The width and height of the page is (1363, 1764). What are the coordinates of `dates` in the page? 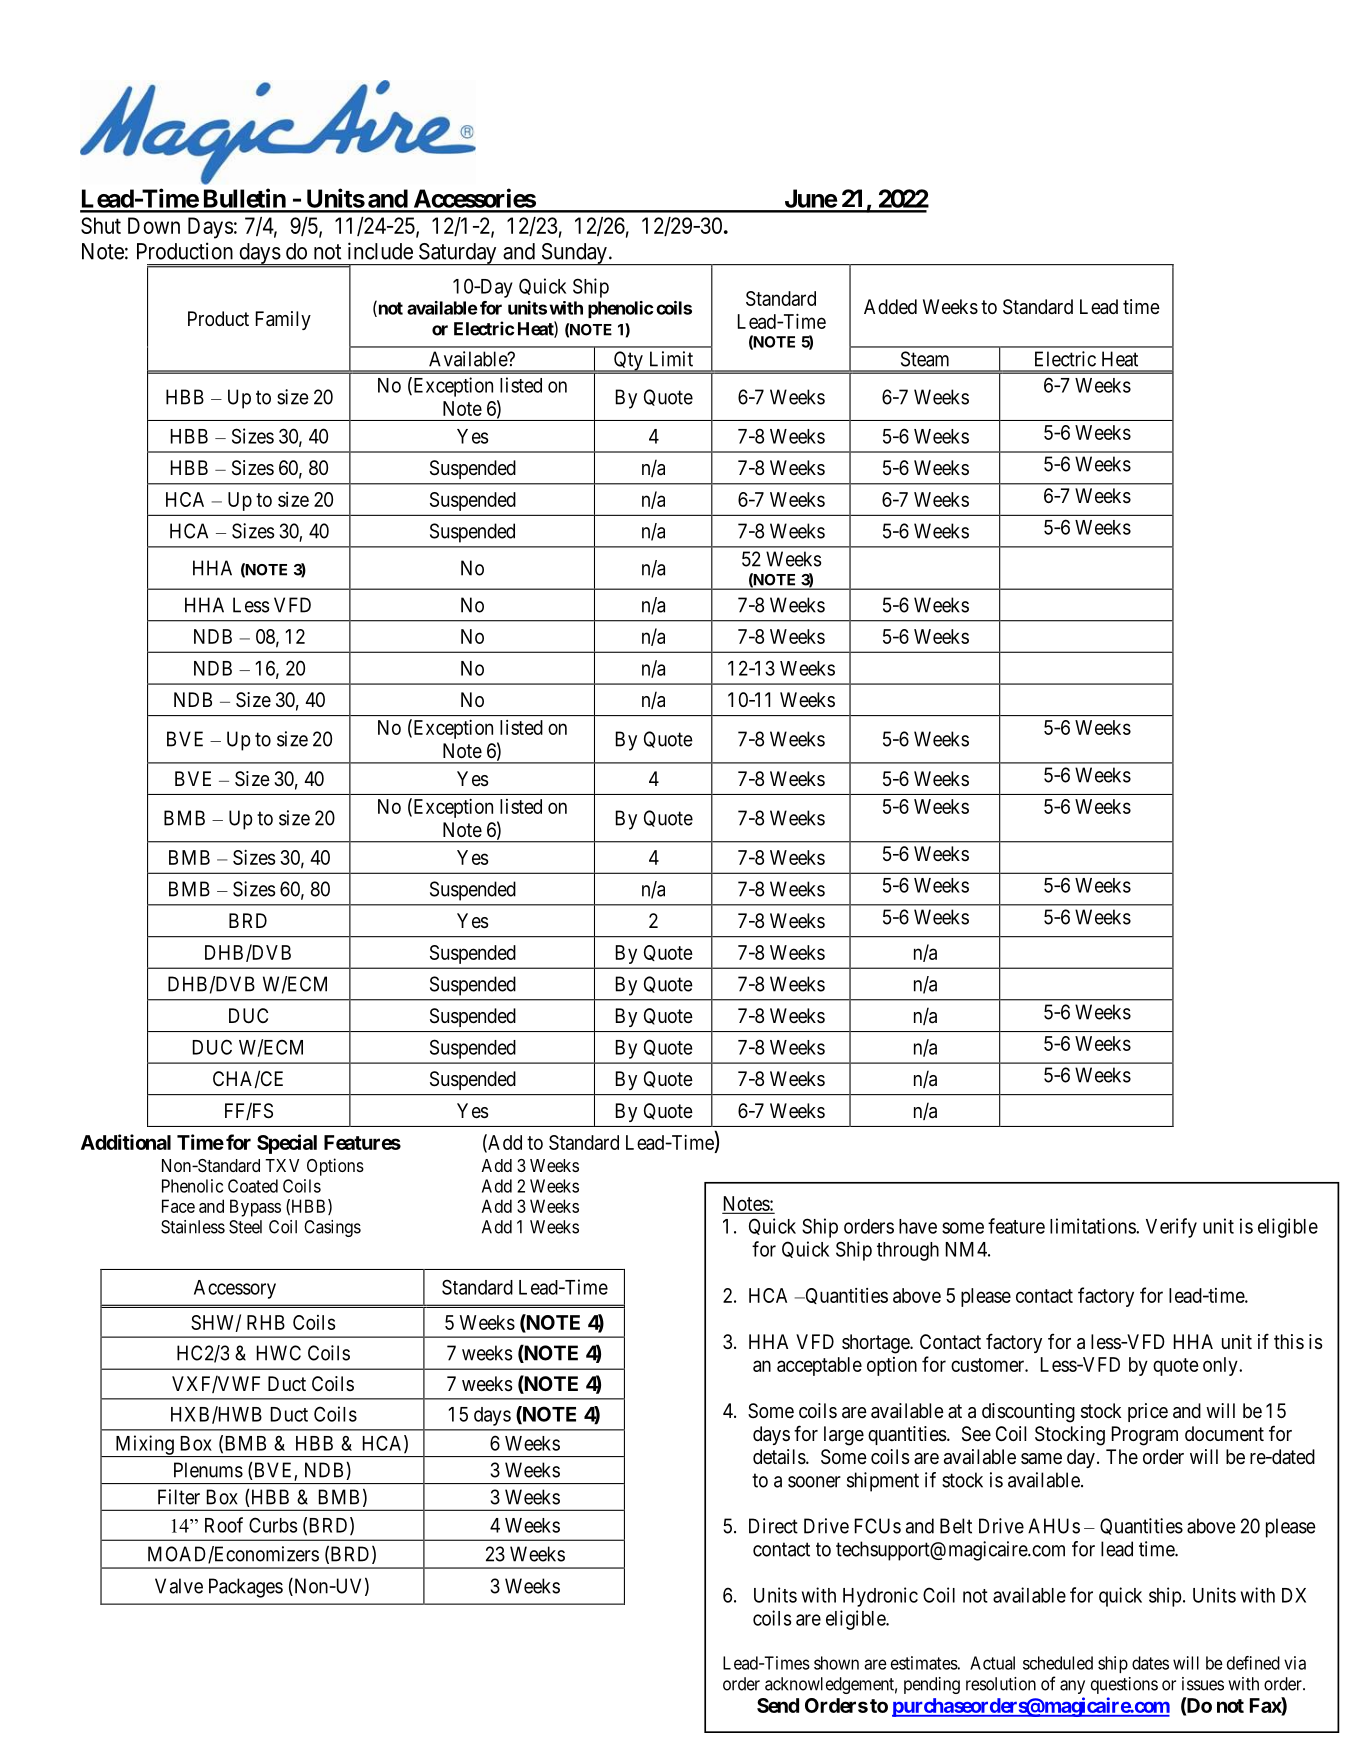 It's located at (1150, 1663).
